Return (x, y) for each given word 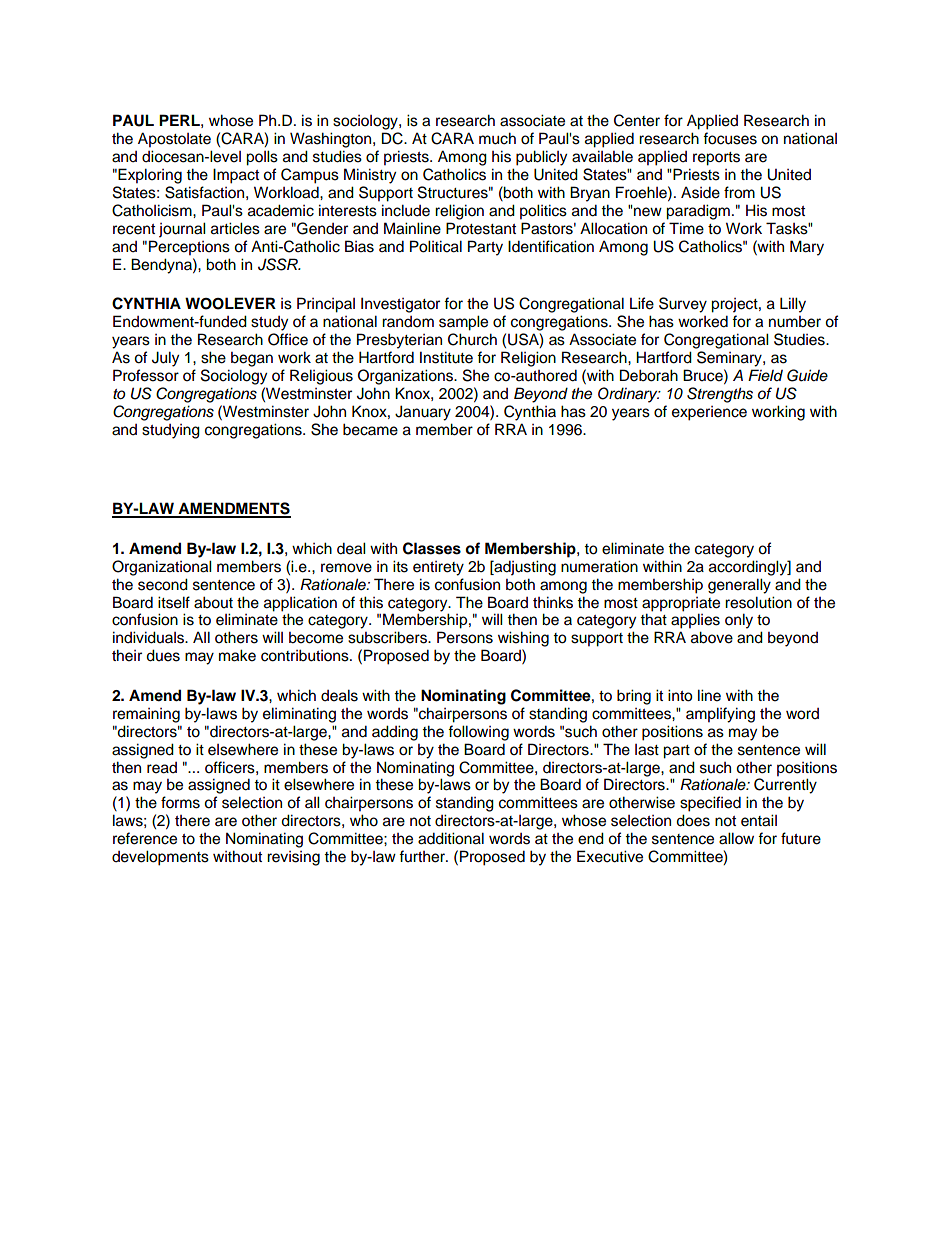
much (497, 138)
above (712, 637)
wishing (523, 639)
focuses (730, 138)
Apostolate (174, 140)
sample (463, 323)
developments (160, 858)
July (165, 359)
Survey (683, 305)
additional (451, 838)
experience (709, 413)
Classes (432, 548)
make (237, 655)
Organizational (162, 568)
